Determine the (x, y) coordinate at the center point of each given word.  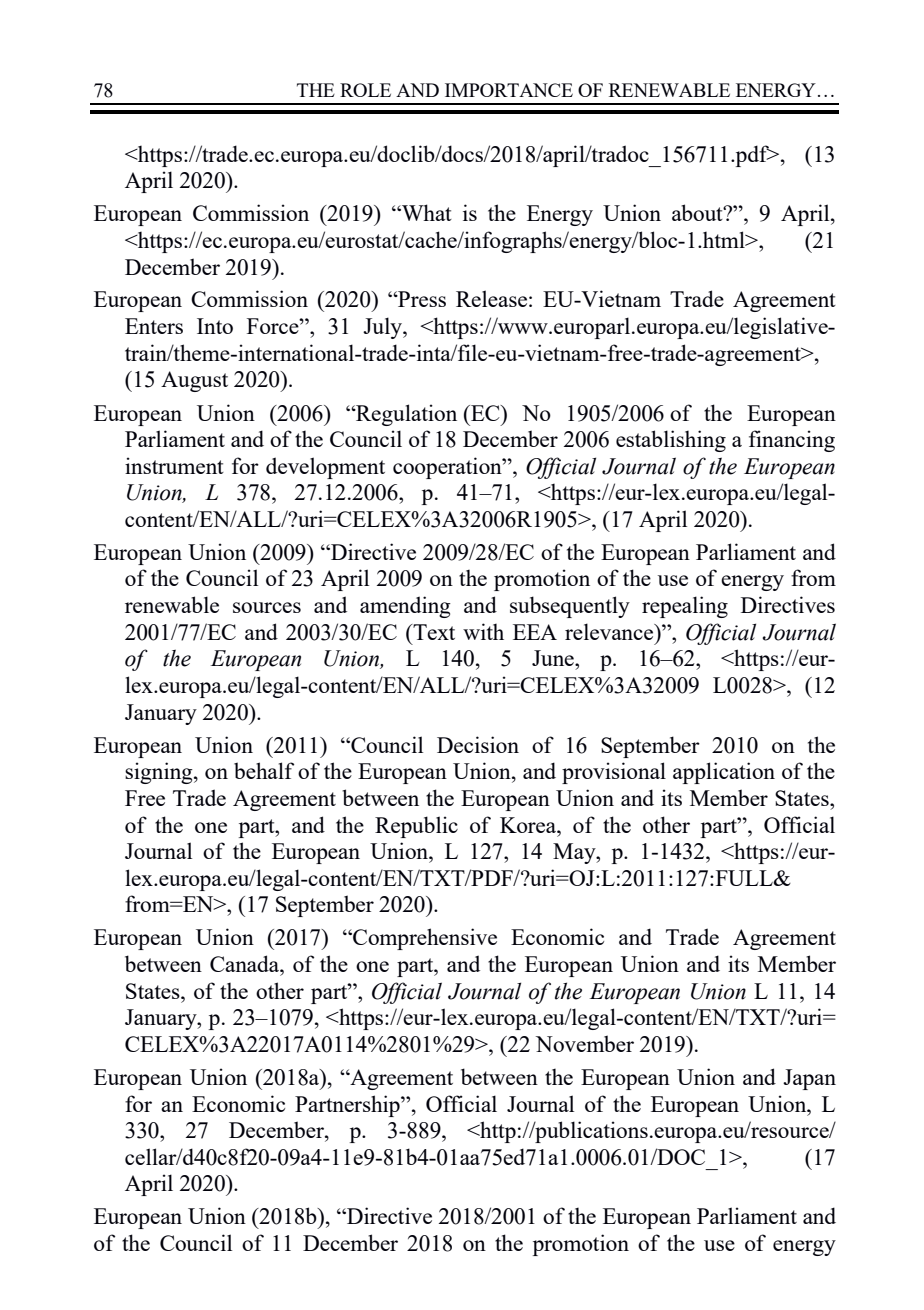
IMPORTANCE (509, 90)
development (325, 468)
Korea (529, 825)
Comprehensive (424, 939)
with (483, 631)
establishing (671, 441)
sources (267, 607)
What (426, 212)
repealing (685, 607)
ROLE (365, 90)
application (724, 773)
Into (215, 326)
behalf (264, 770)
